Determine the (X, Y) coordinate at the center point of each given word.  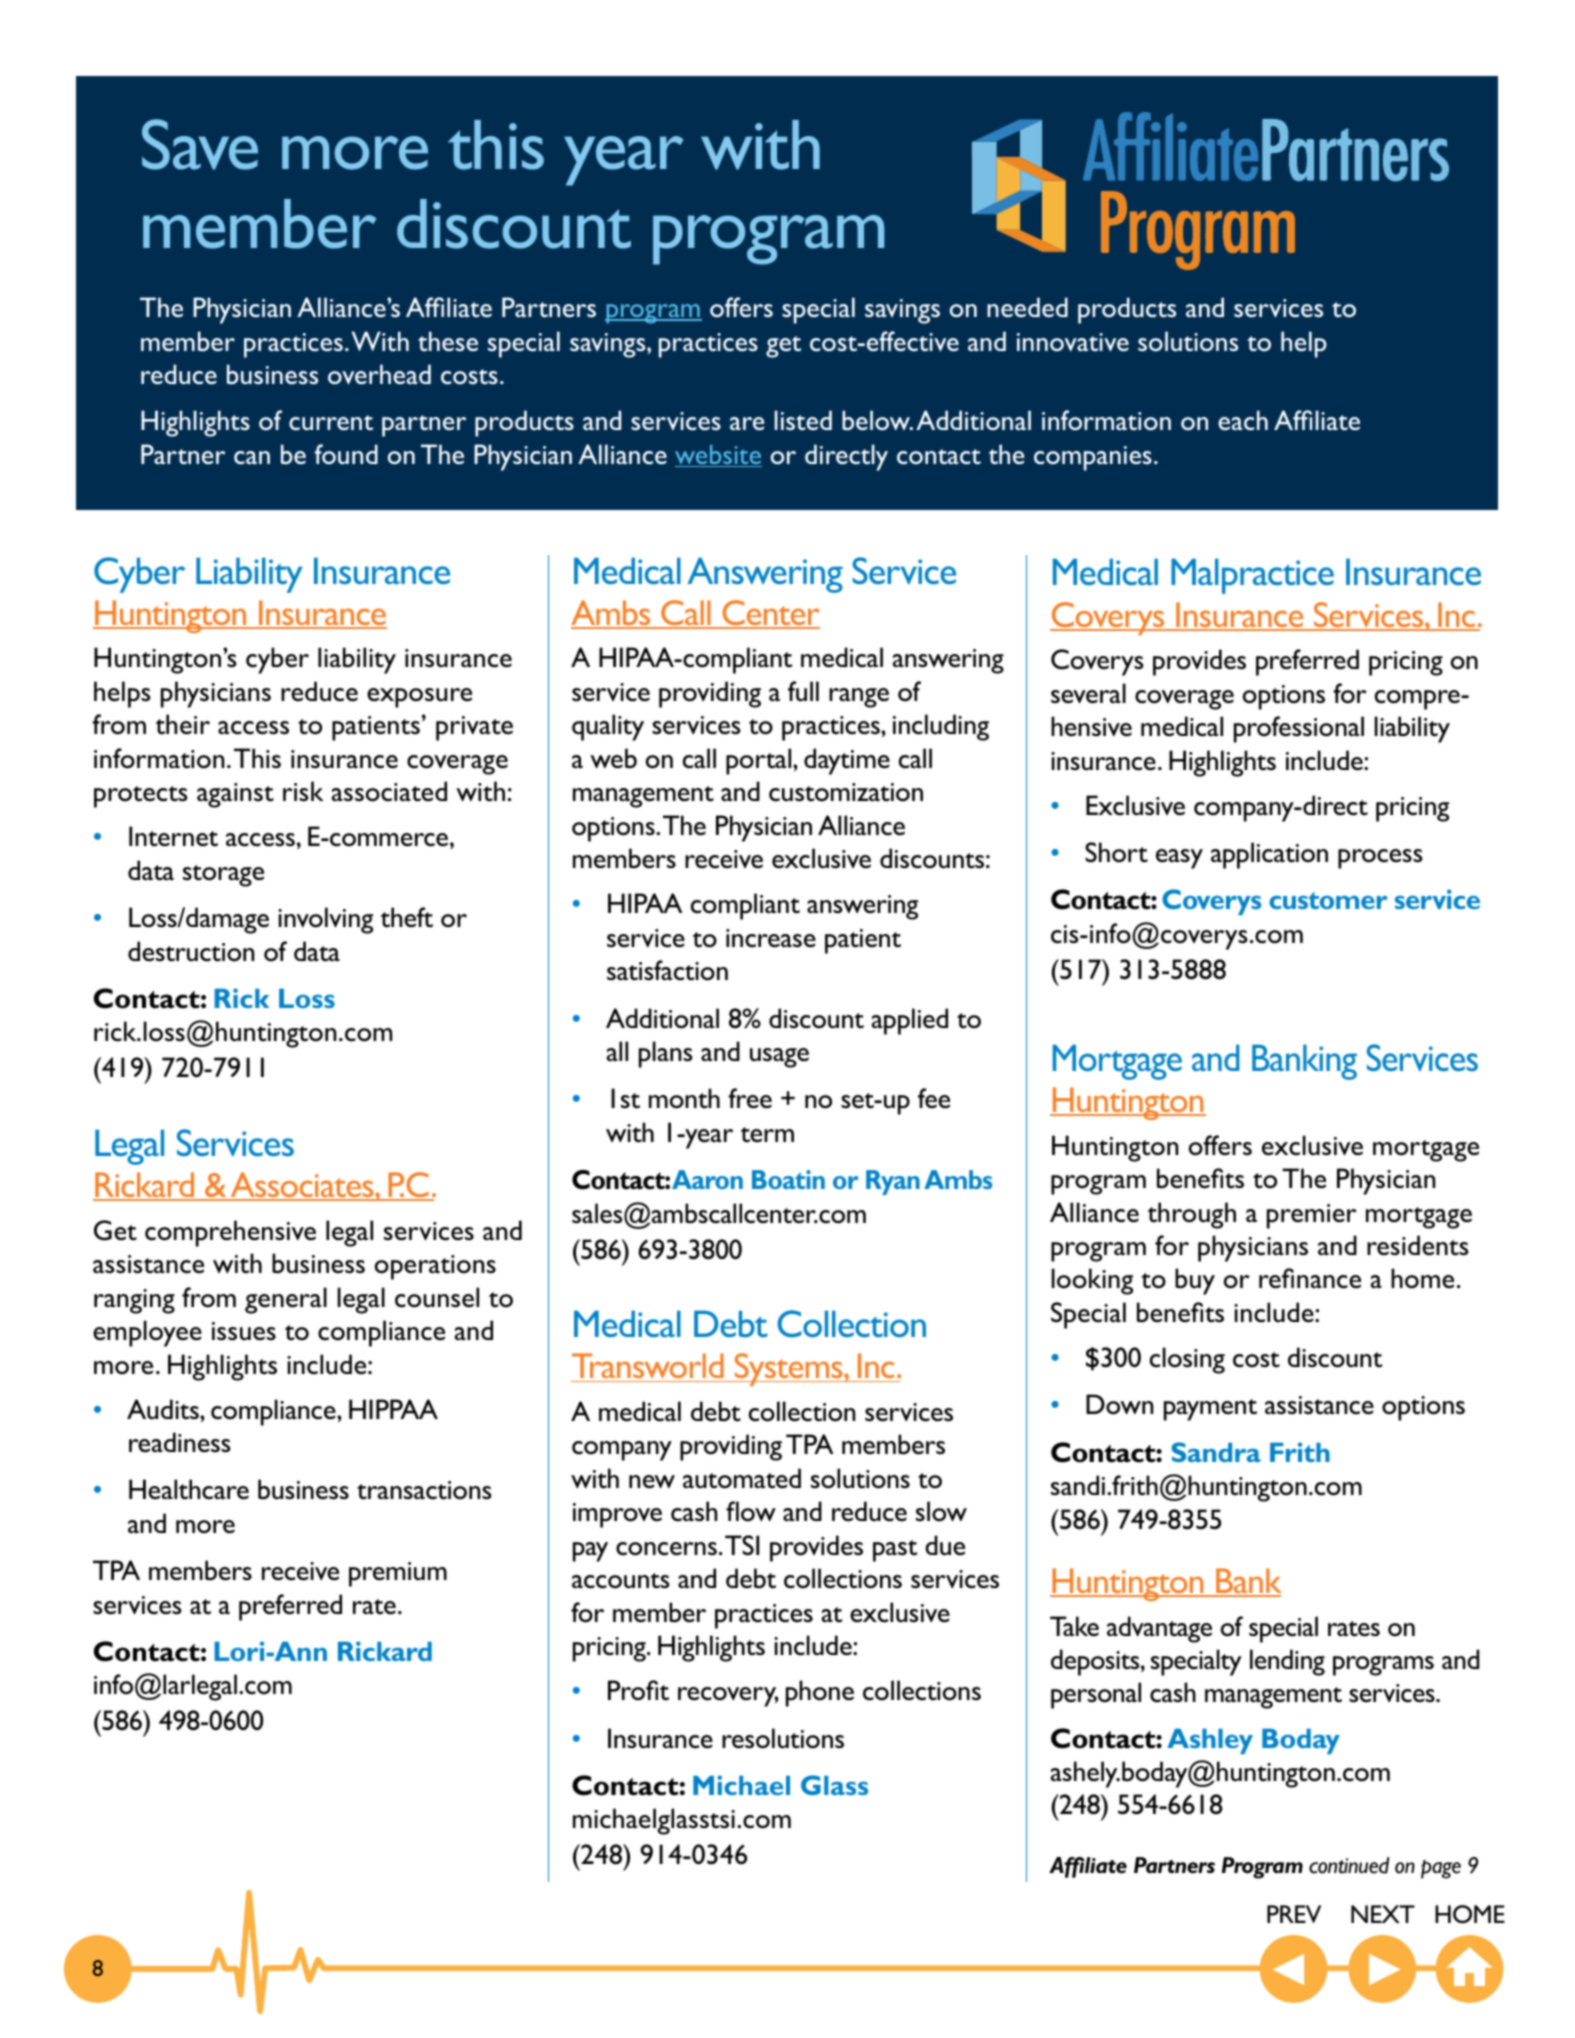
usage (779, 1058)
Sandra (1216, 1452)
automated (742, 1478)
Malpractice (1252, 576)
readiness (180, 1442)
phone (820, 1693)
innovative (1073, 342)
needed (1027, 307)
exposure (419, 698)
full (803, 691)
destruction (191, 951)
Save (200, 144)
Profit (638, 1690)
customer (1328, 900)
